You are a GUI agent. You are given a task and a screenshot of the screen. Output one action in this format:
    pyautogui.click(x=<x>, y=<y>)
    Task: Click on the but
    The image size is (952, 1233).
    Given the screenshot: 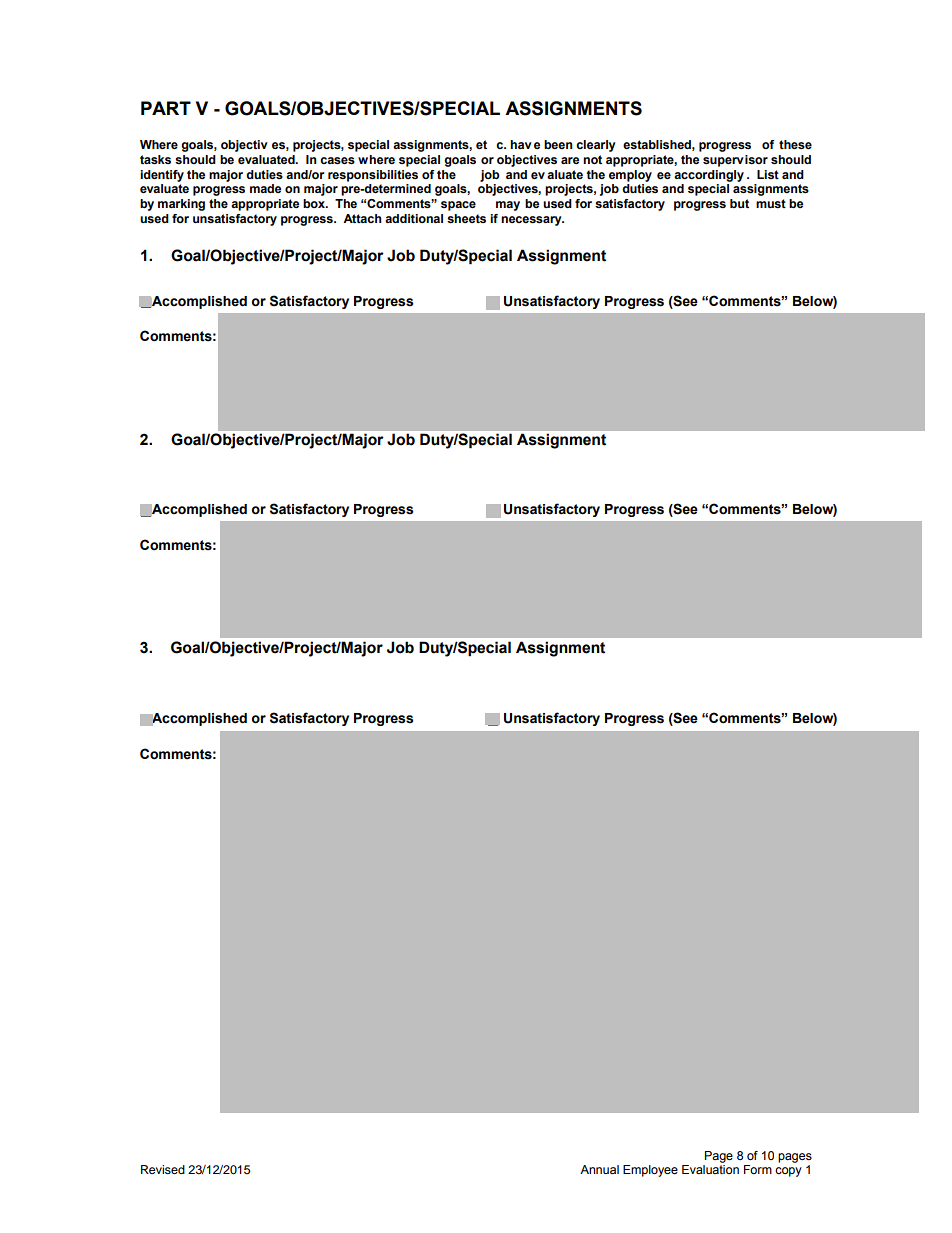 What is the action you would take?
    pyautogui.click(x=739, y=203)
